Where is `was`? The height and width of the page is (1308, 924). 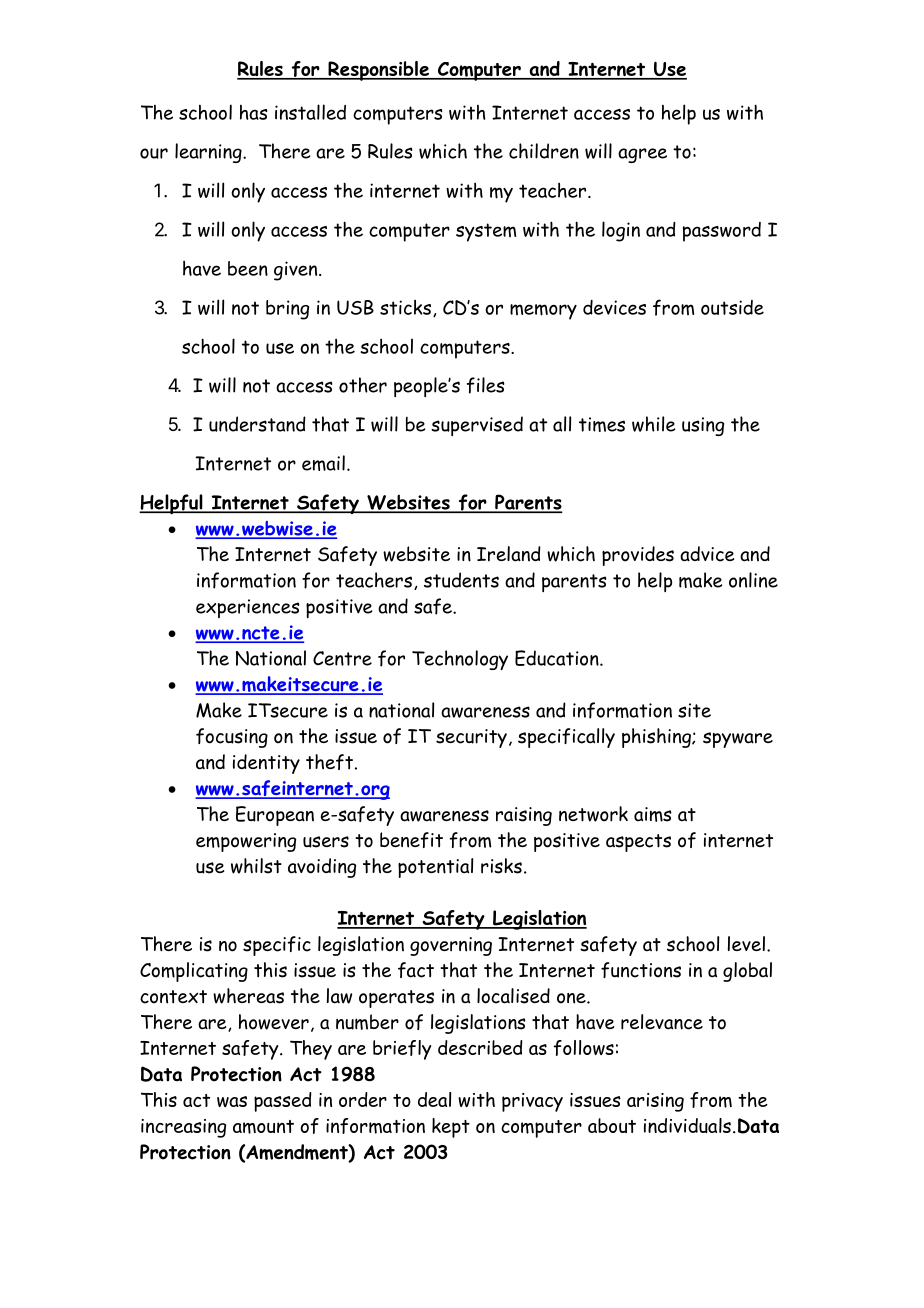
was is located at coordinates (232, 1101).
